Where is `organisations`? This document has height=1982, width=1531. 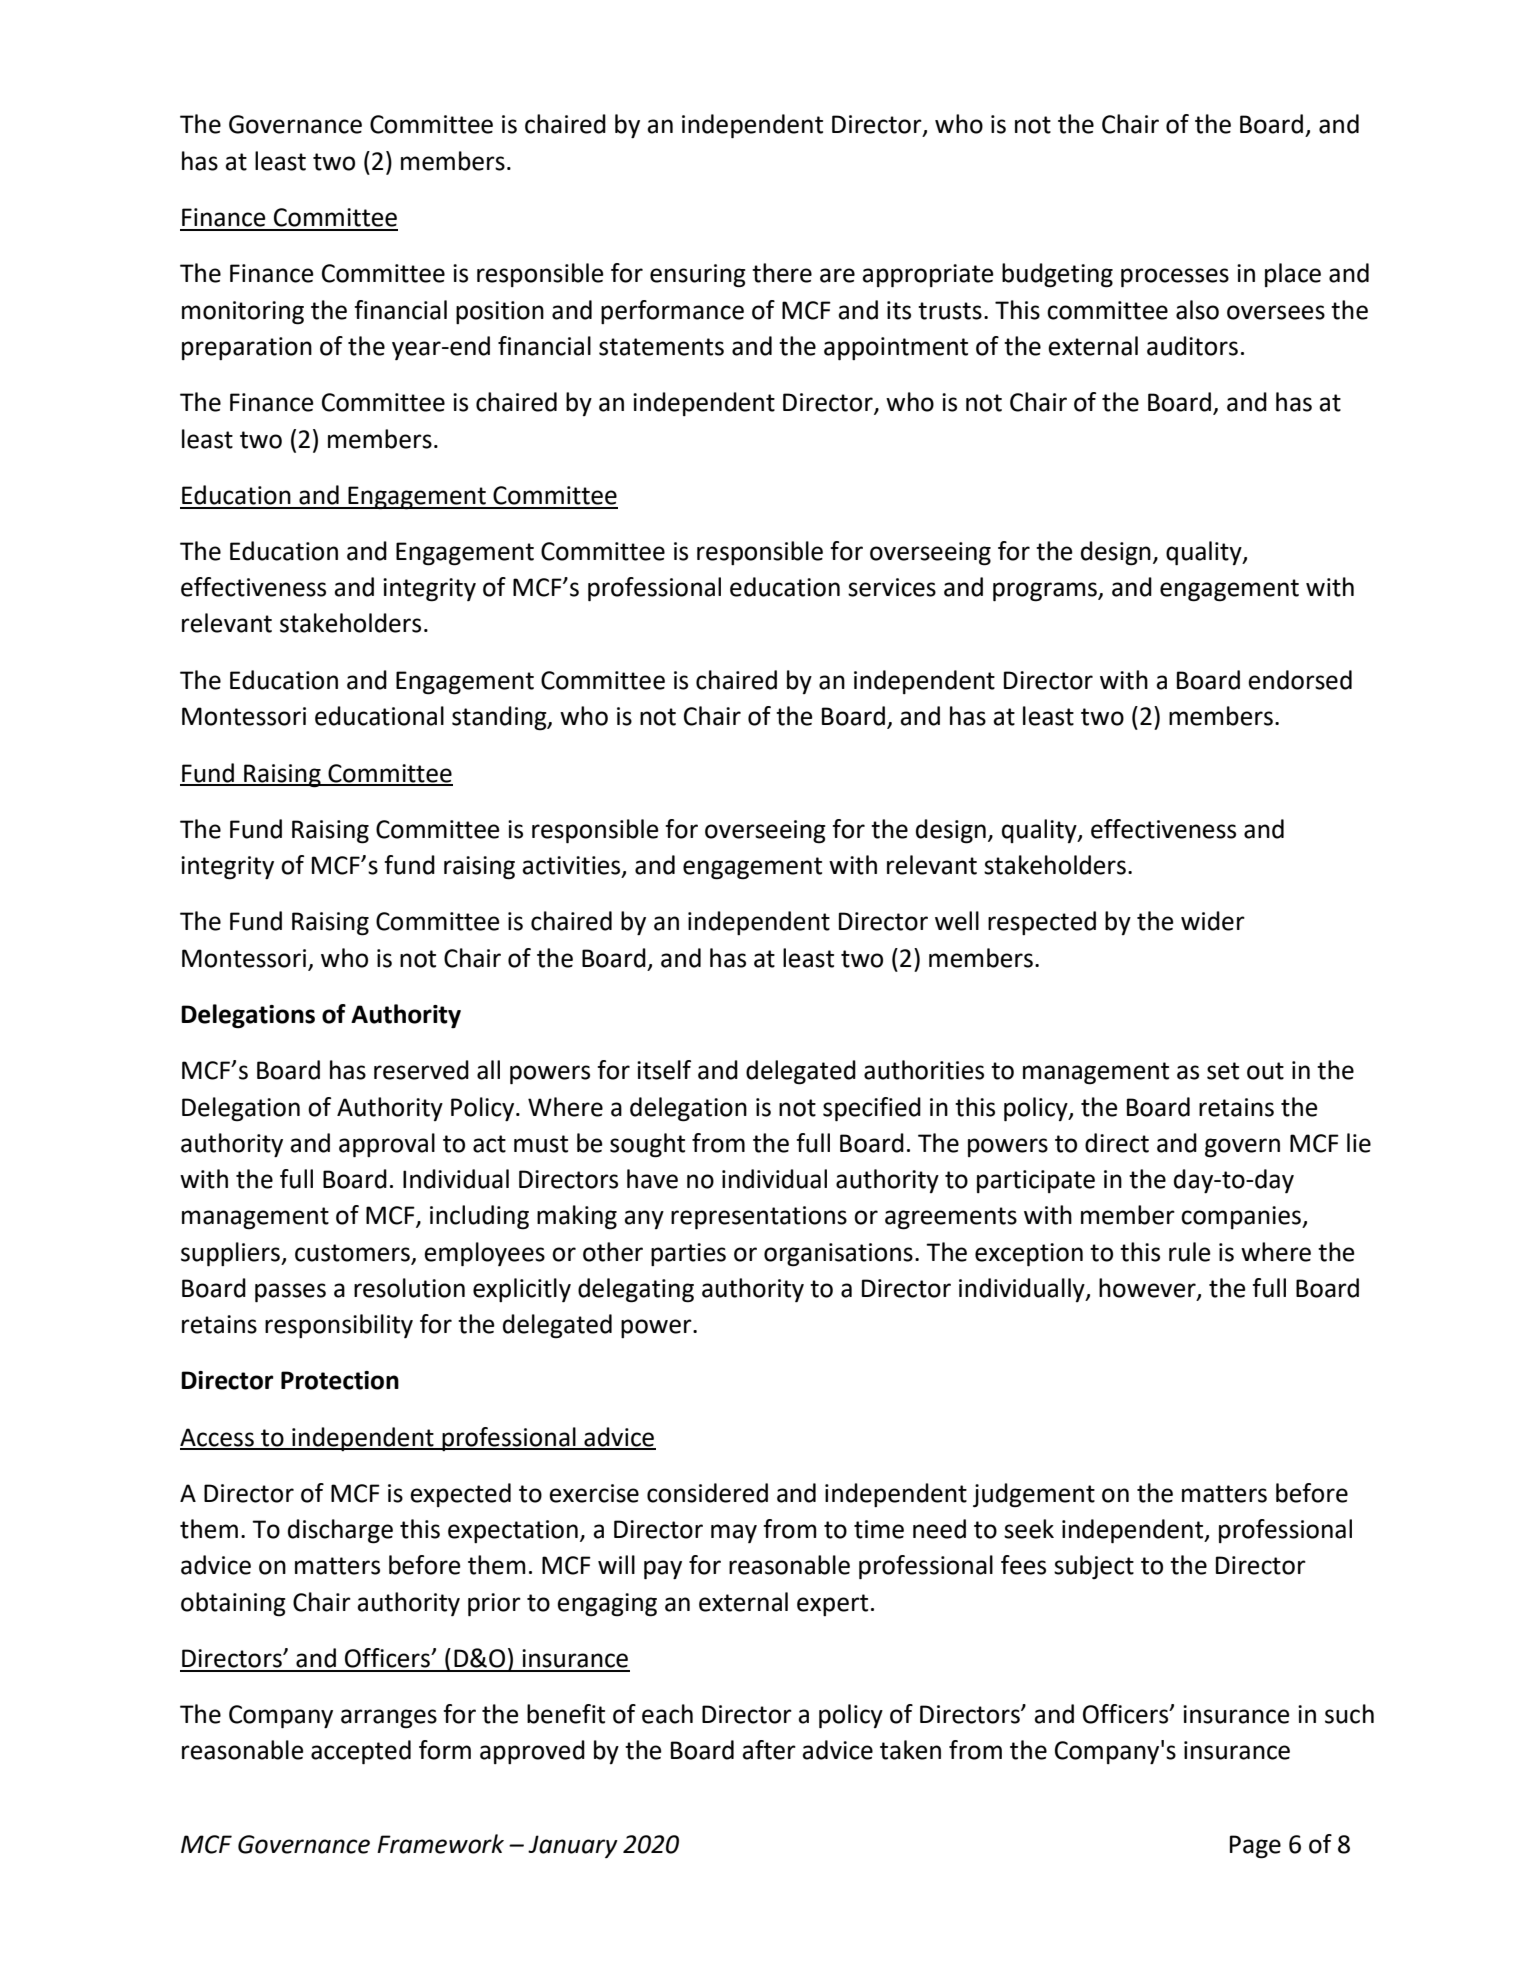
organisations is located at coordinates (838, 1255).
